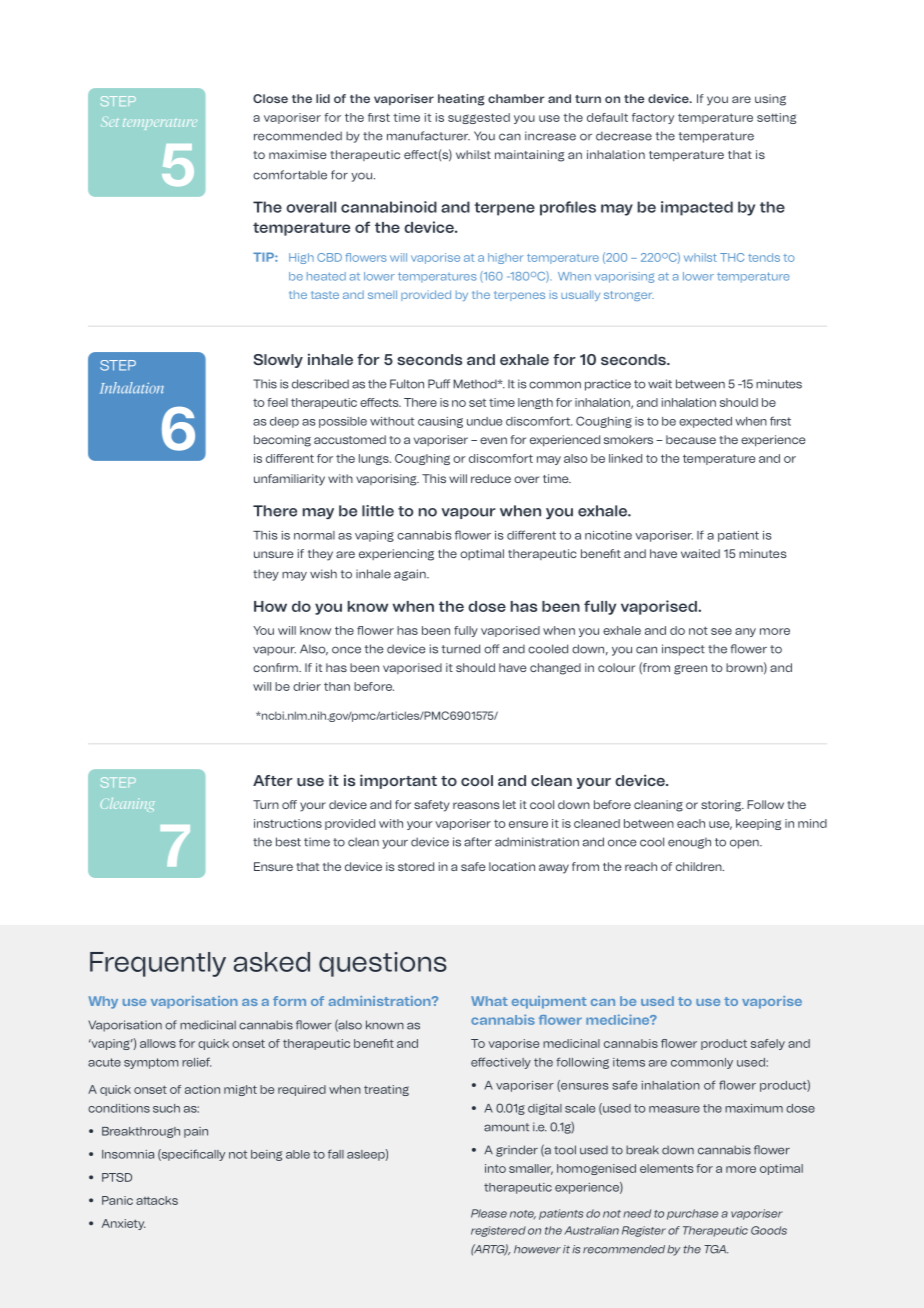  Describe the element at coordinates (690, 670) in the screenshot. I see `green` at that location.
